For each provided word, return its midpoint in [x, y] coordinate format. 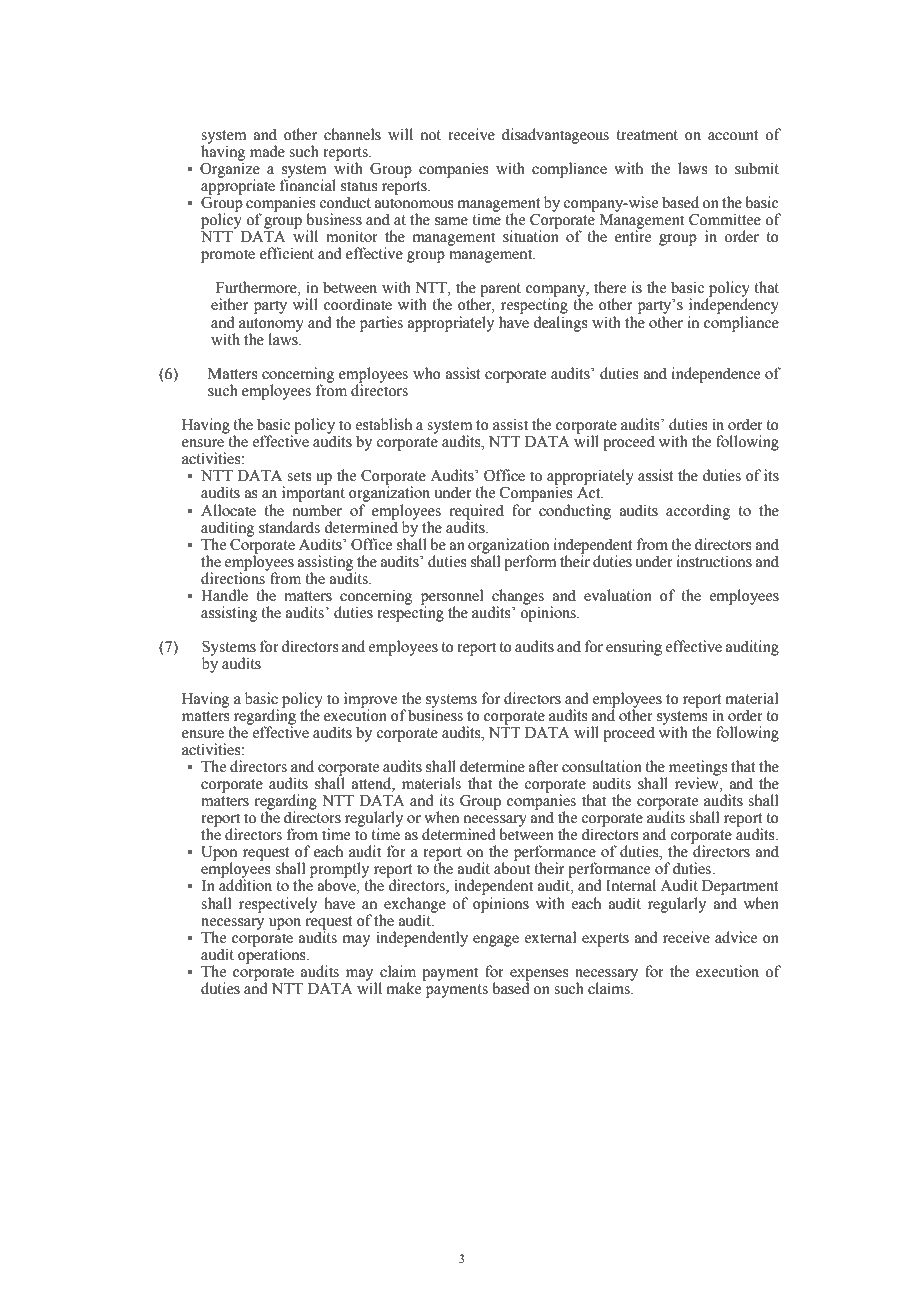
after [544, 766]
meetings [698, 769]
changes [518, 598]
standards [289, 527]
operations [273, 955]
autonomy [271, 326]
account [733, 135]
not [431, 135]
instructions [714, 561]
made [267, 151]
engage [496, 941]
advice [736, 937]
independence [716, 375]
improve [370, 700]
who [427, 373]
